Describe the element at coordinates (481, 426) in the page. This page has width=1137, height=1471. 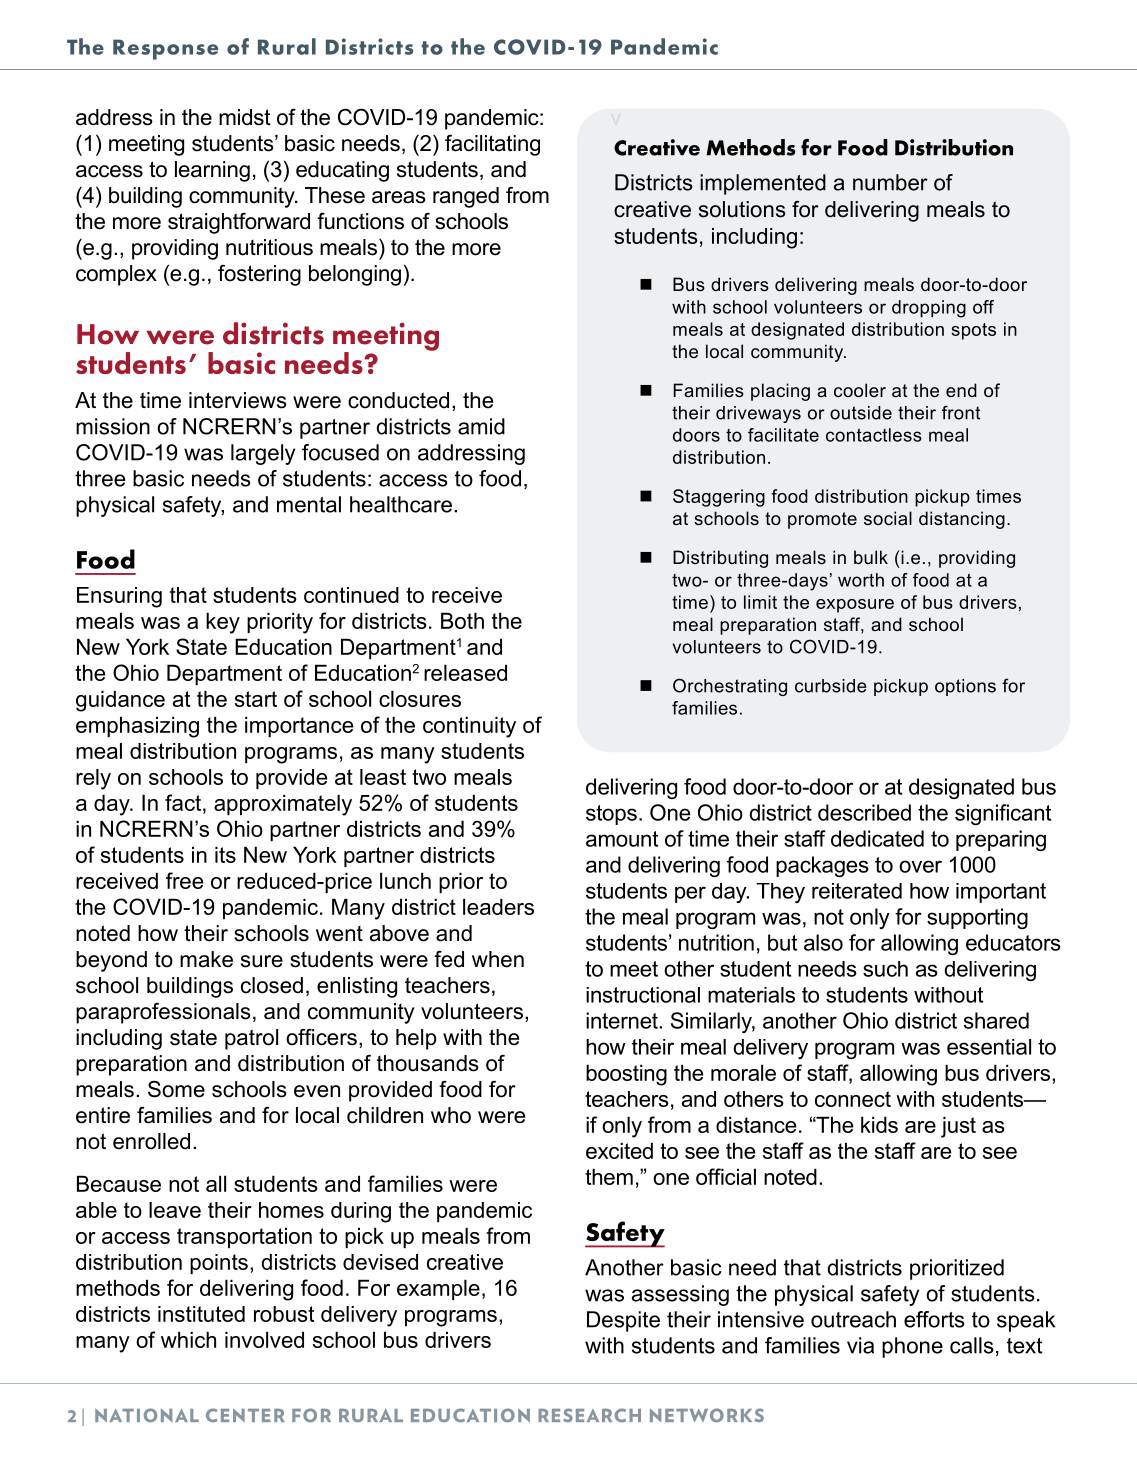
I see `amid` at that location.
